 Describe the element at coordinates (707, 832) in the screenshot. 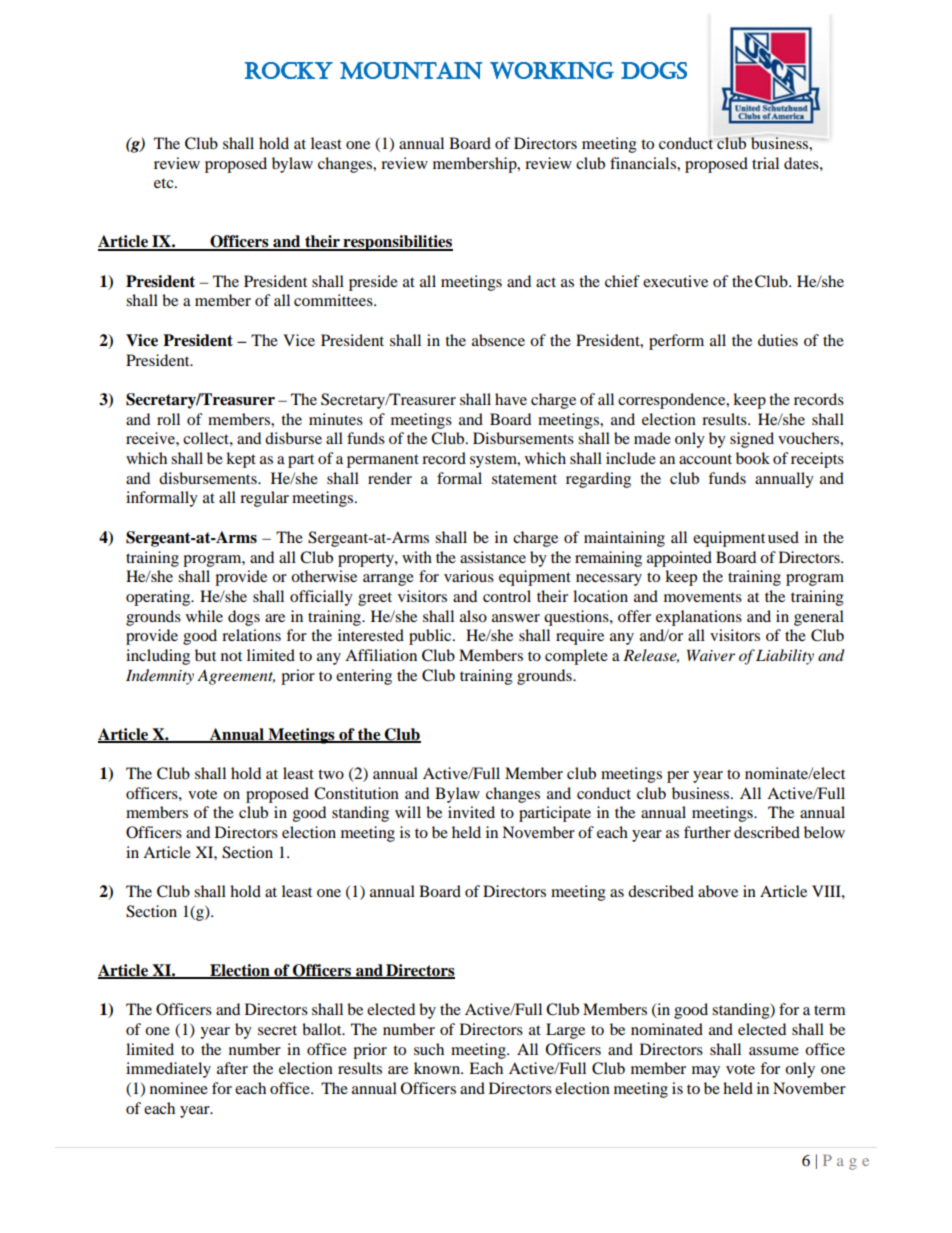

I see `further` at that location.
